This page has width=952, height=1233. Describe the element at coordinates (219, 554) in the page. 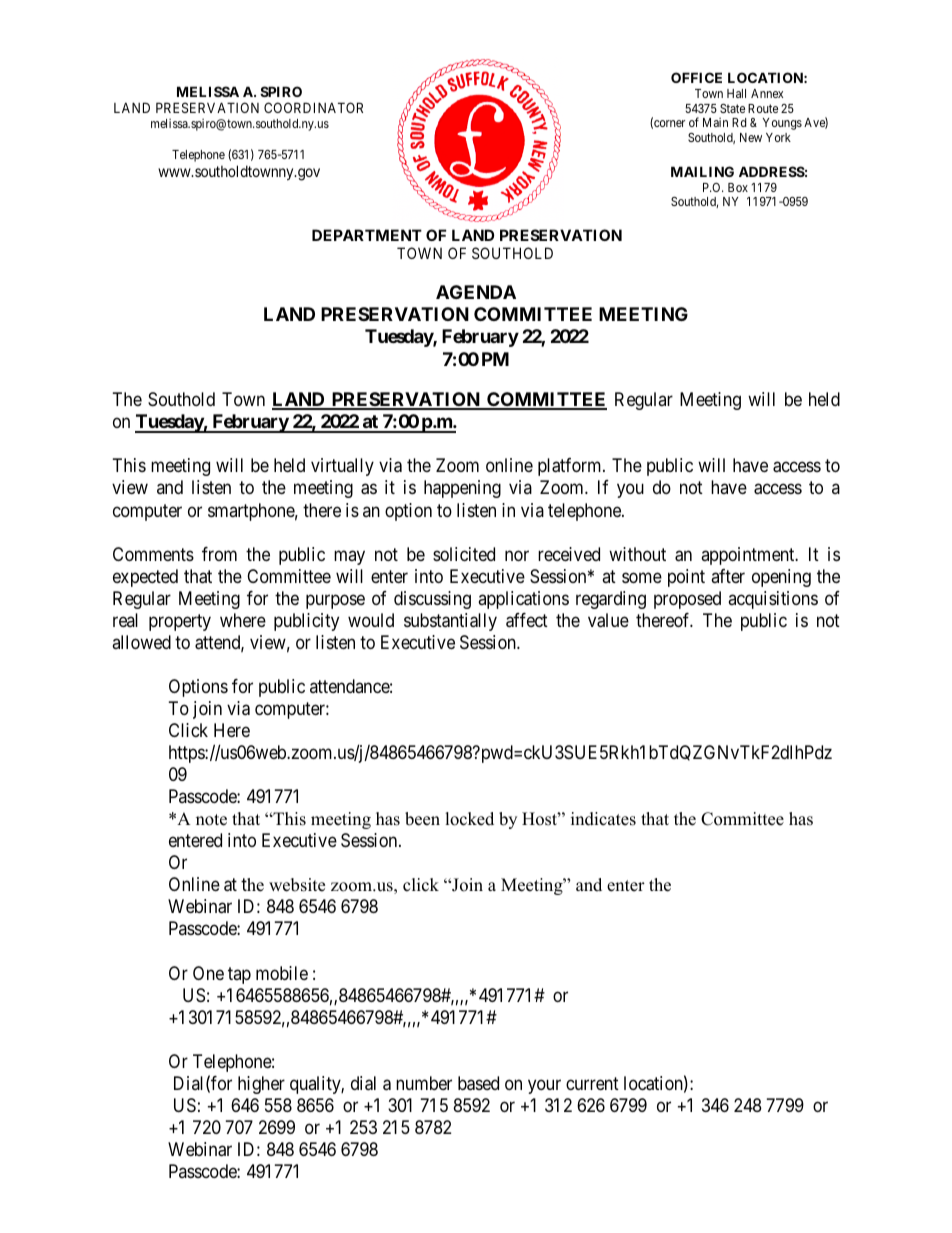

I see `from` at that location.
